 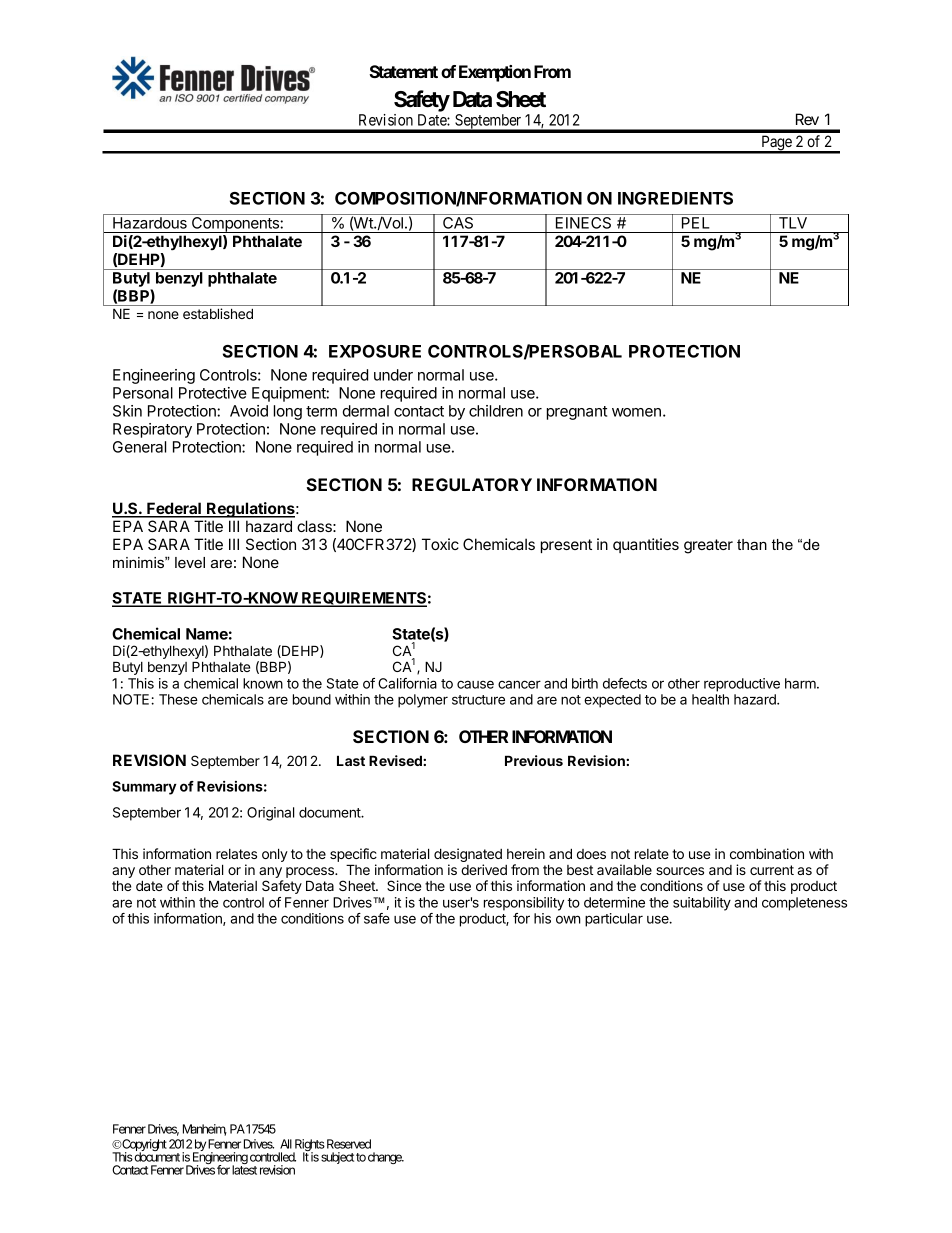 I want to click on established, so click(x=218, y=313).
